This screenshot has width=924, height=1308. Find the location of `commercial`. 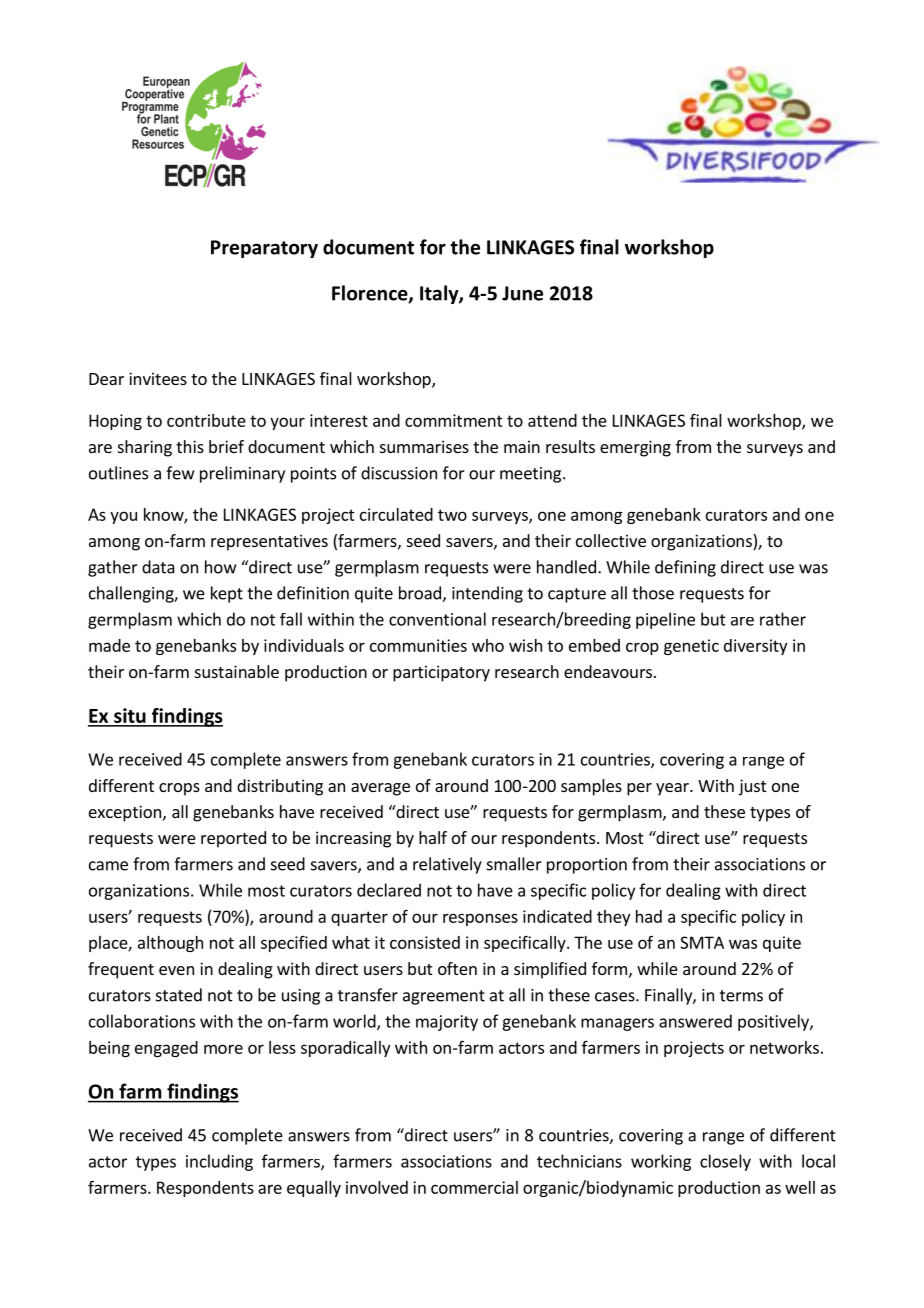

commercial is located at coordinates (474, 1187).
